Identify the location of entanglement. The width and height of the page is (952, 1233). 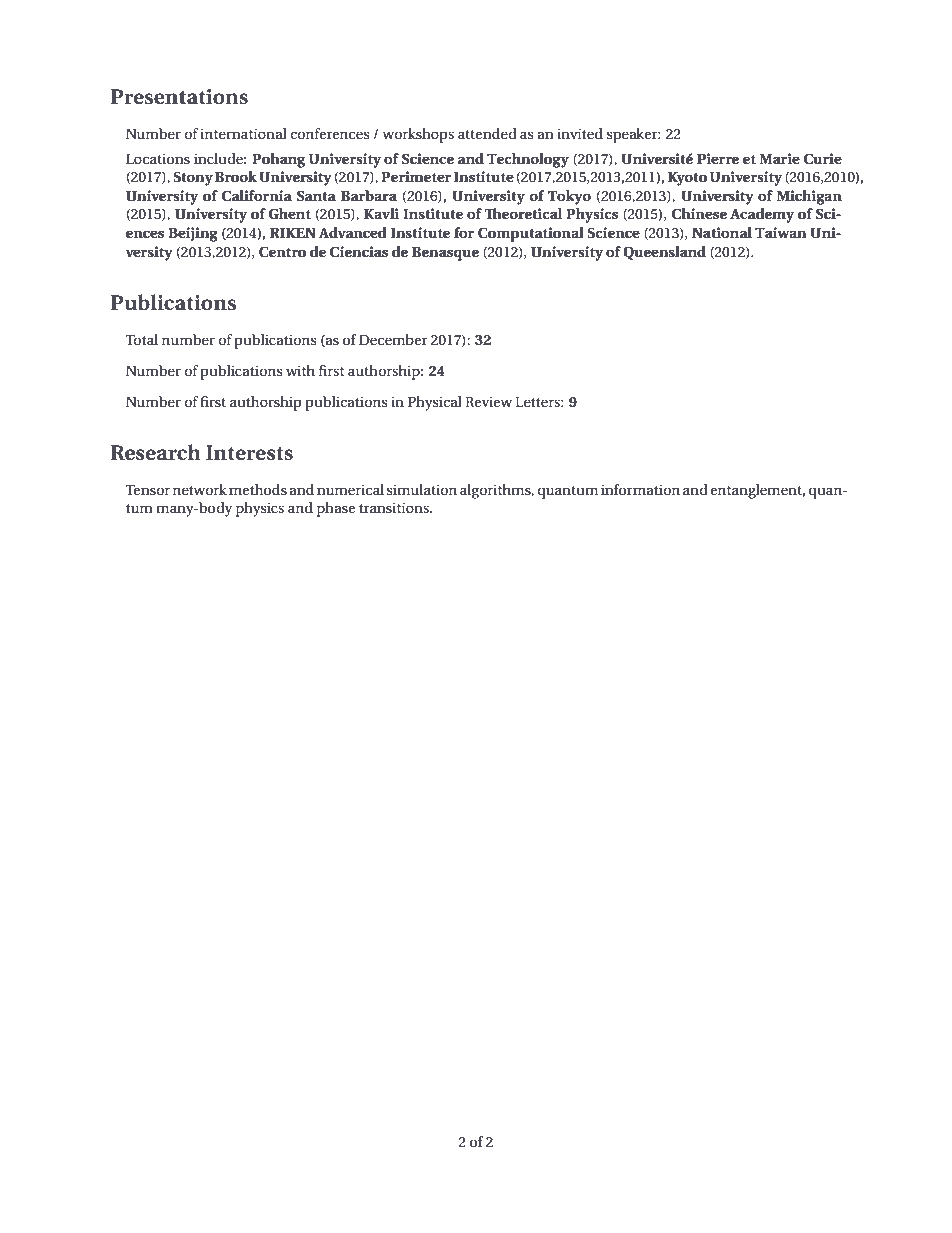
(757, 491).
